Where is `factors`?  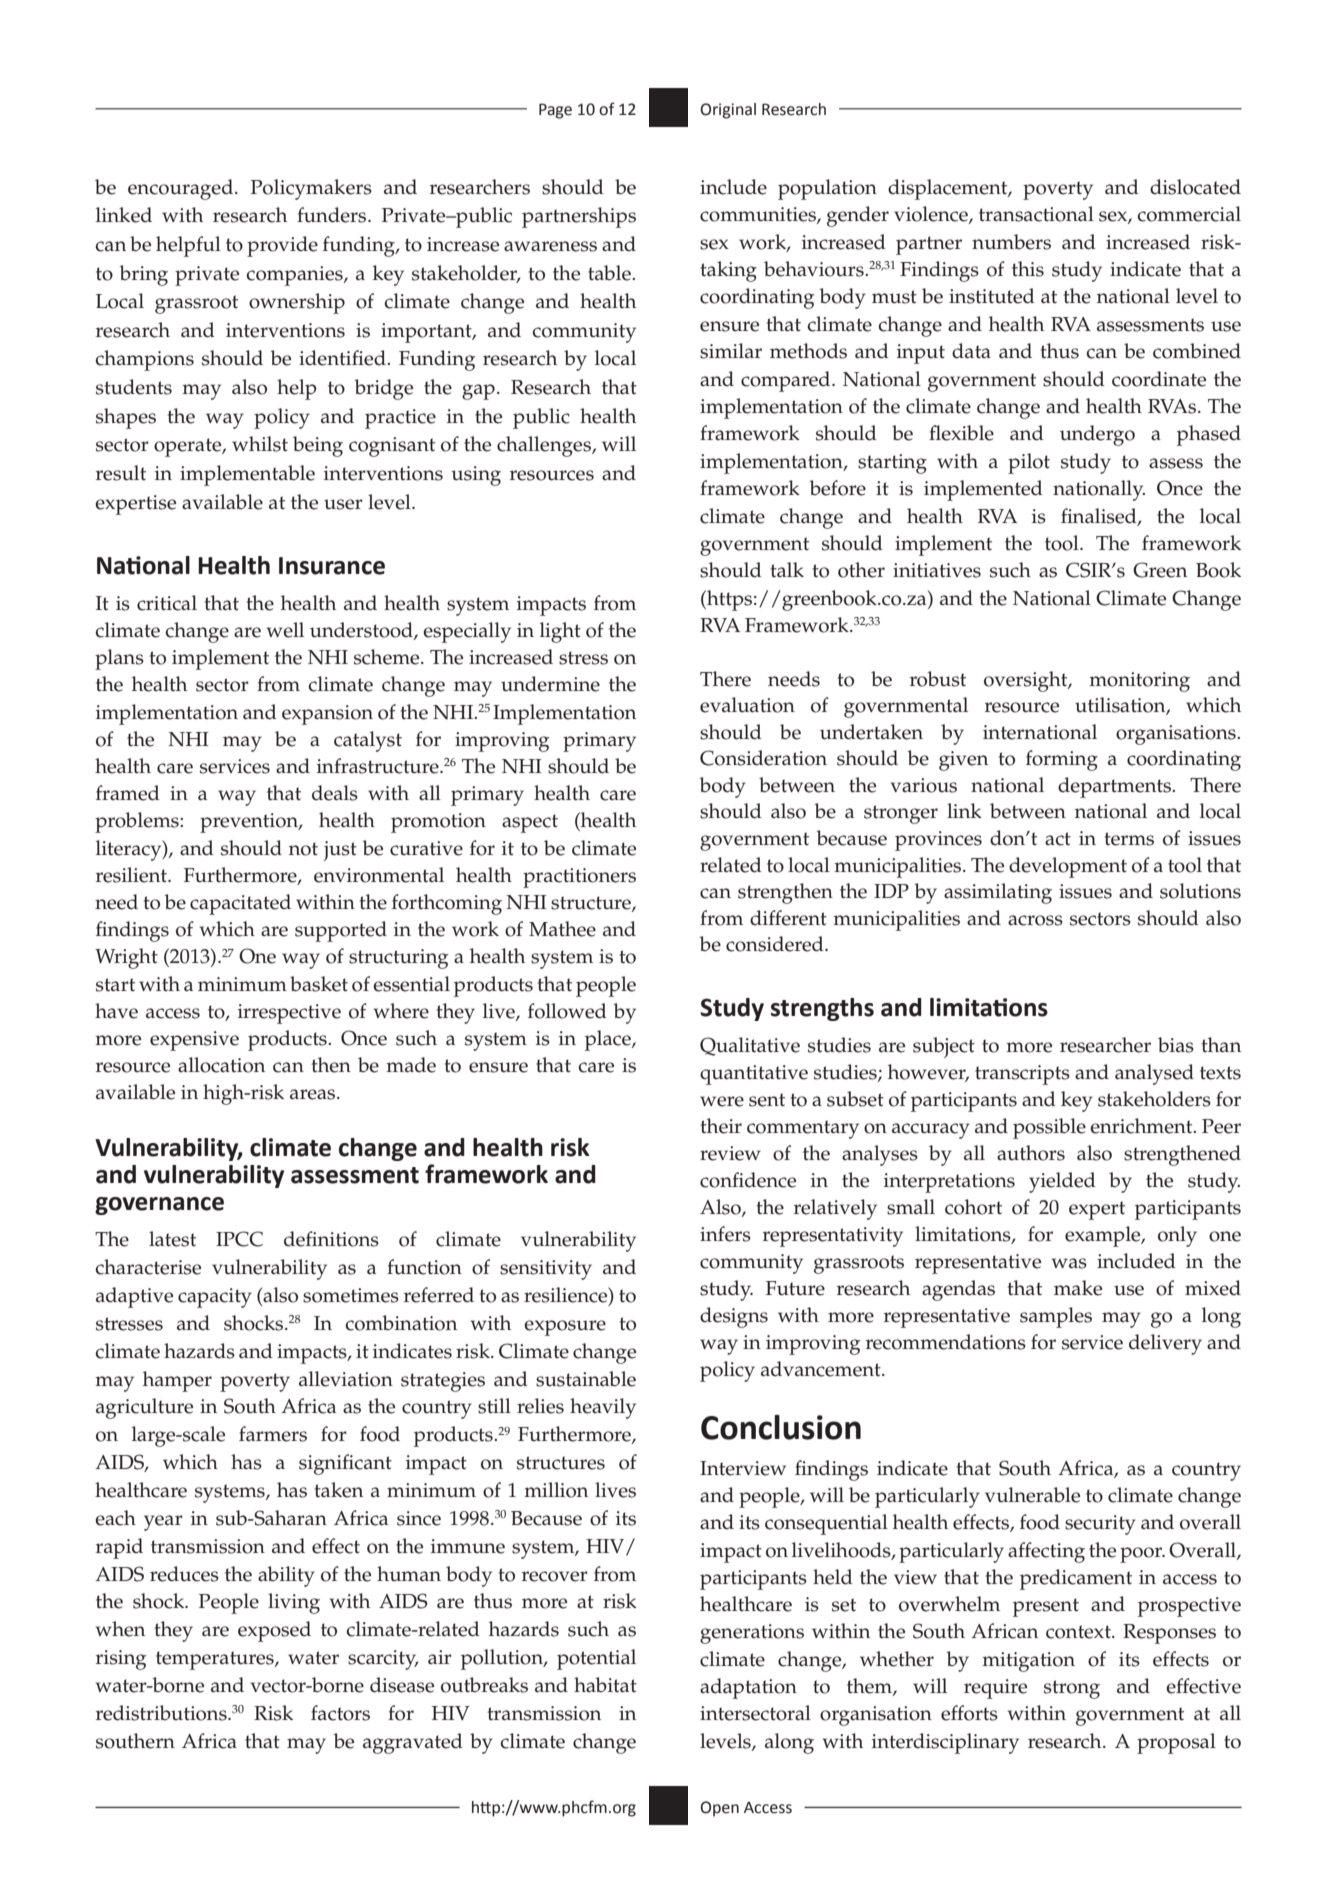
factors is located at coordinates (340, 1713).
